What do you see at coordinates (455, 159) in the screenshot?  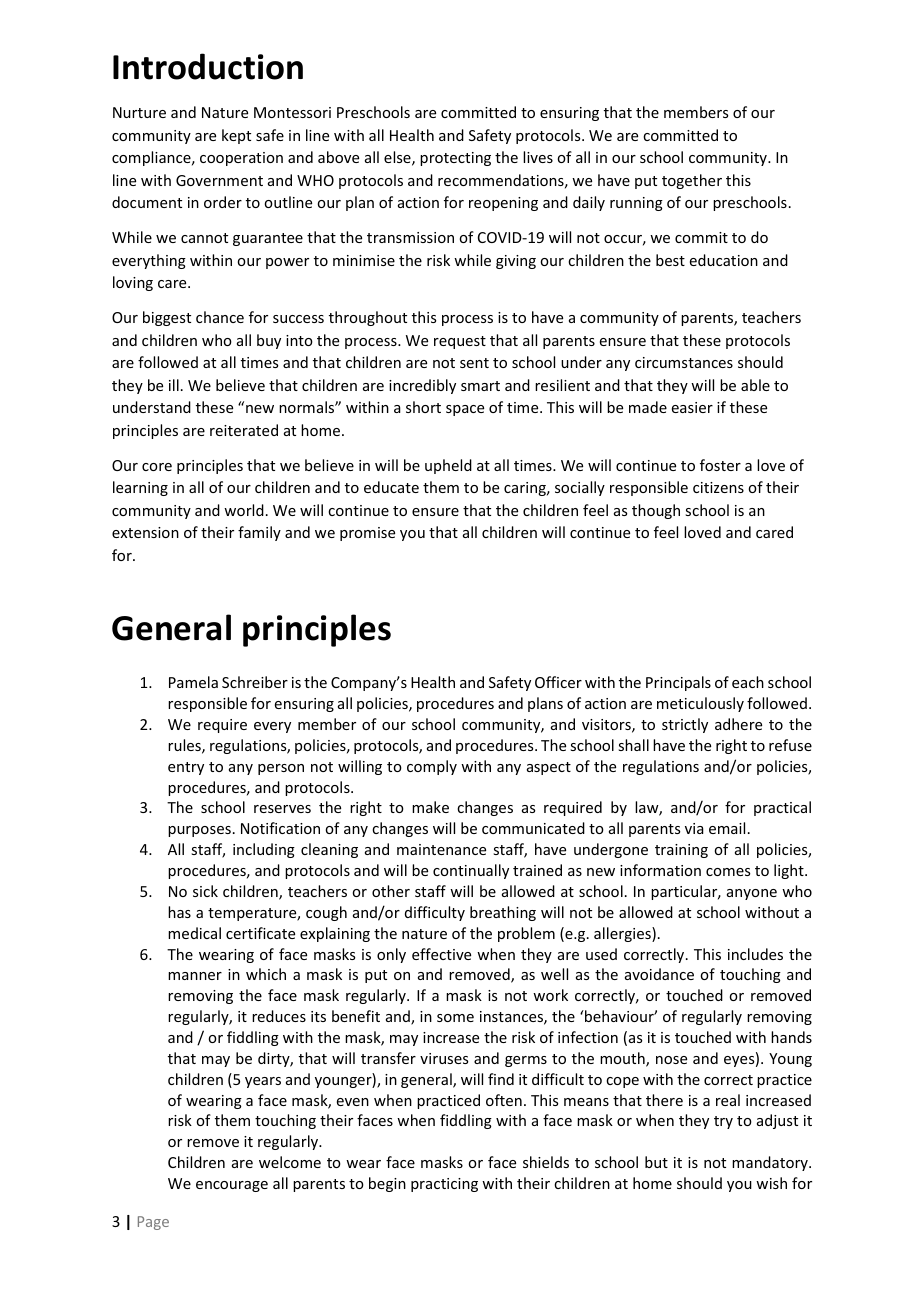 I see `protecting` at bounding box center [455, 159].
